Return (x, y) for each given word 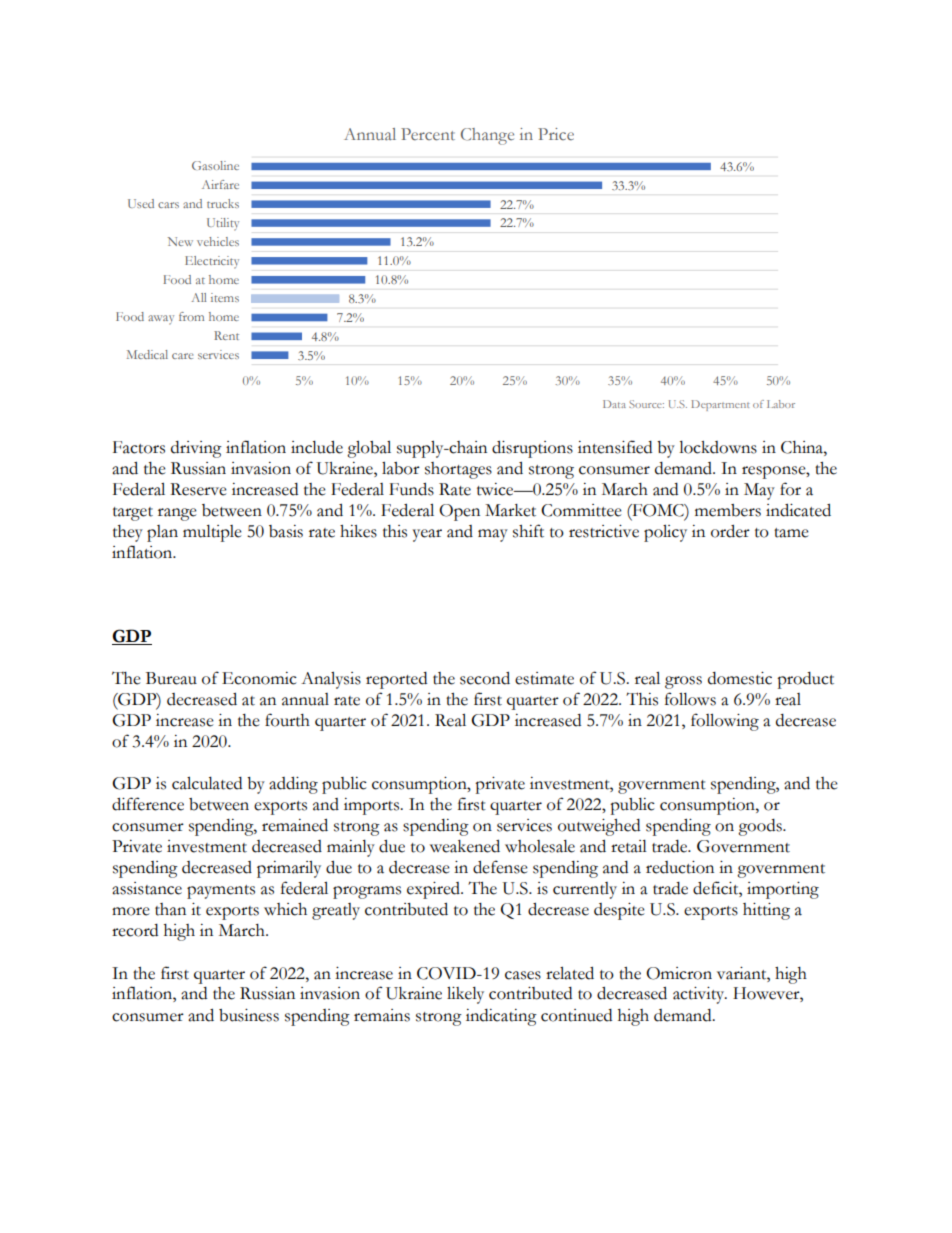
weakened (465, 846)
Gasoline (215, 165)
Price (556, 134)
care (182, 356)
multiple (212, 533)
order (730, 531)
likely (465, 995)
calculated (207, 783)
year (427, 535)
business (249, 1015)
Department (720, 405)
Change (487, 136)
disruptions (532, 449)
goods (761, 827)
